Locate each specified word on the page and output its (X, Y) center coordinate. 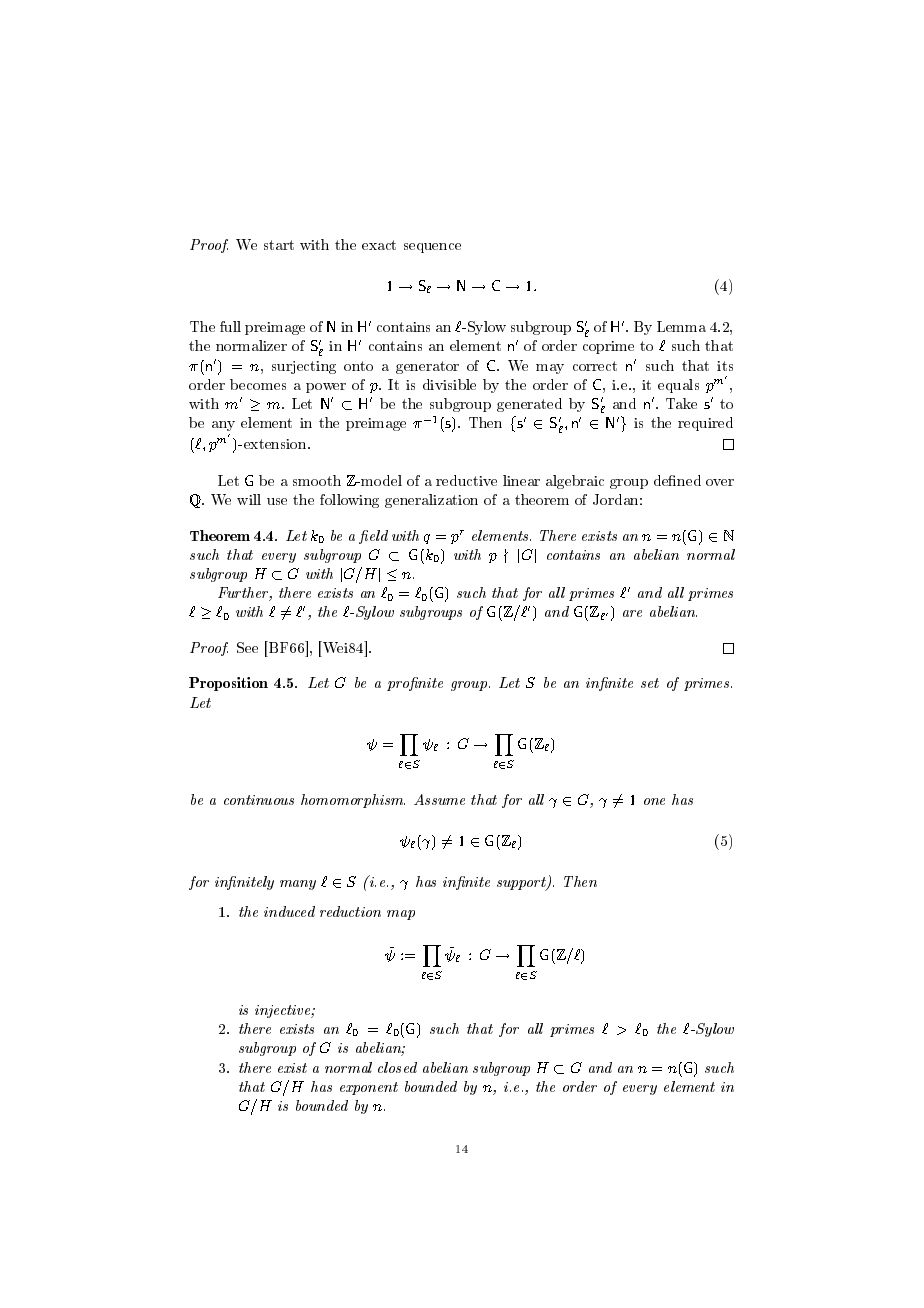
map (401, 915)
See (247, 647)
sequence (432, 248)
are (632, 613)
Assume (439, 799)
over (720, 482)
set (650, 683)
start (279, 245)
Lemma (681, 326)
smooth (317, 480)
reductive (466, 480)
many (298, 885)
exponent (369, 1088)
